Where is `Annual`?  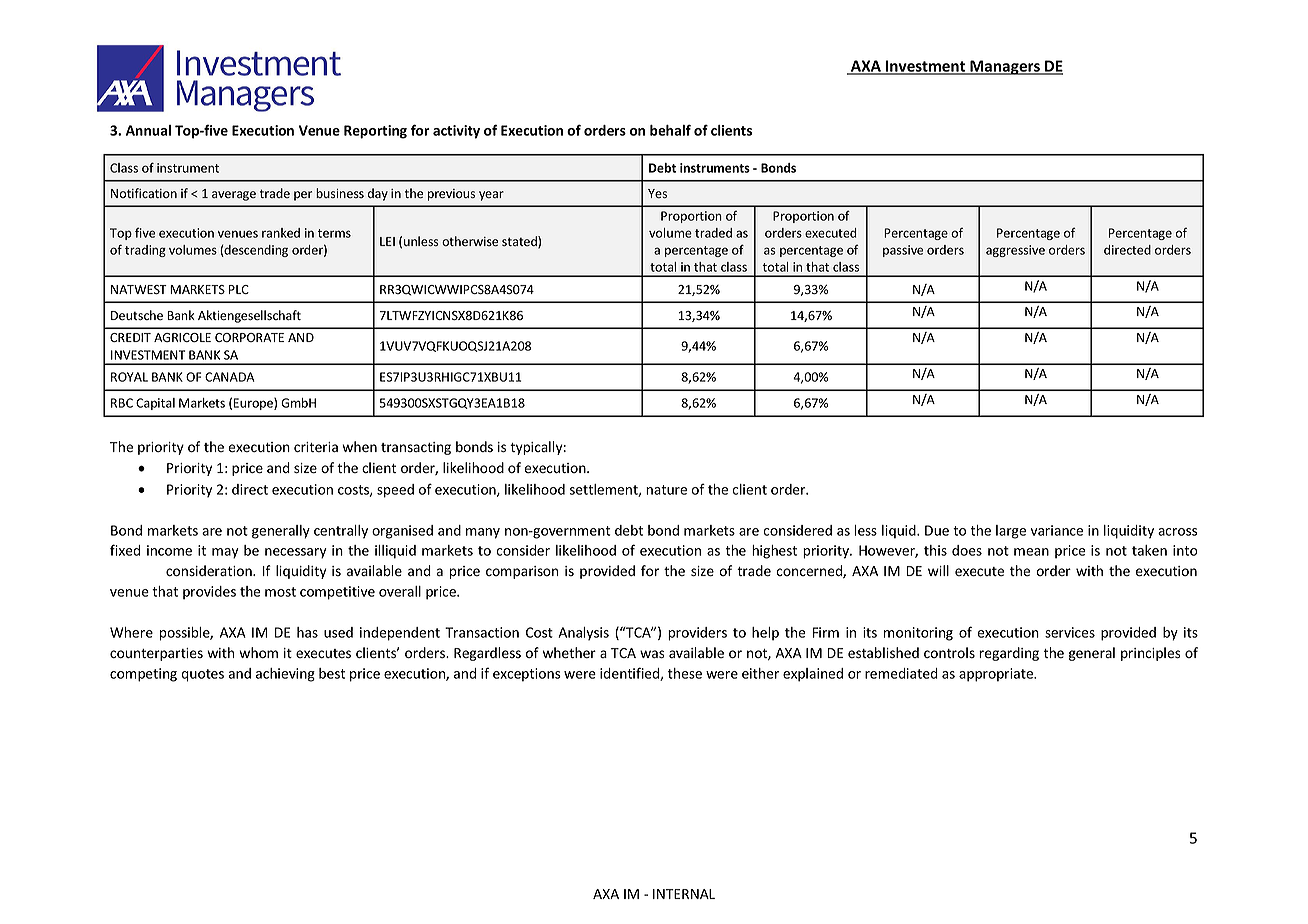
Annual is located at coordinates (148, 130).
